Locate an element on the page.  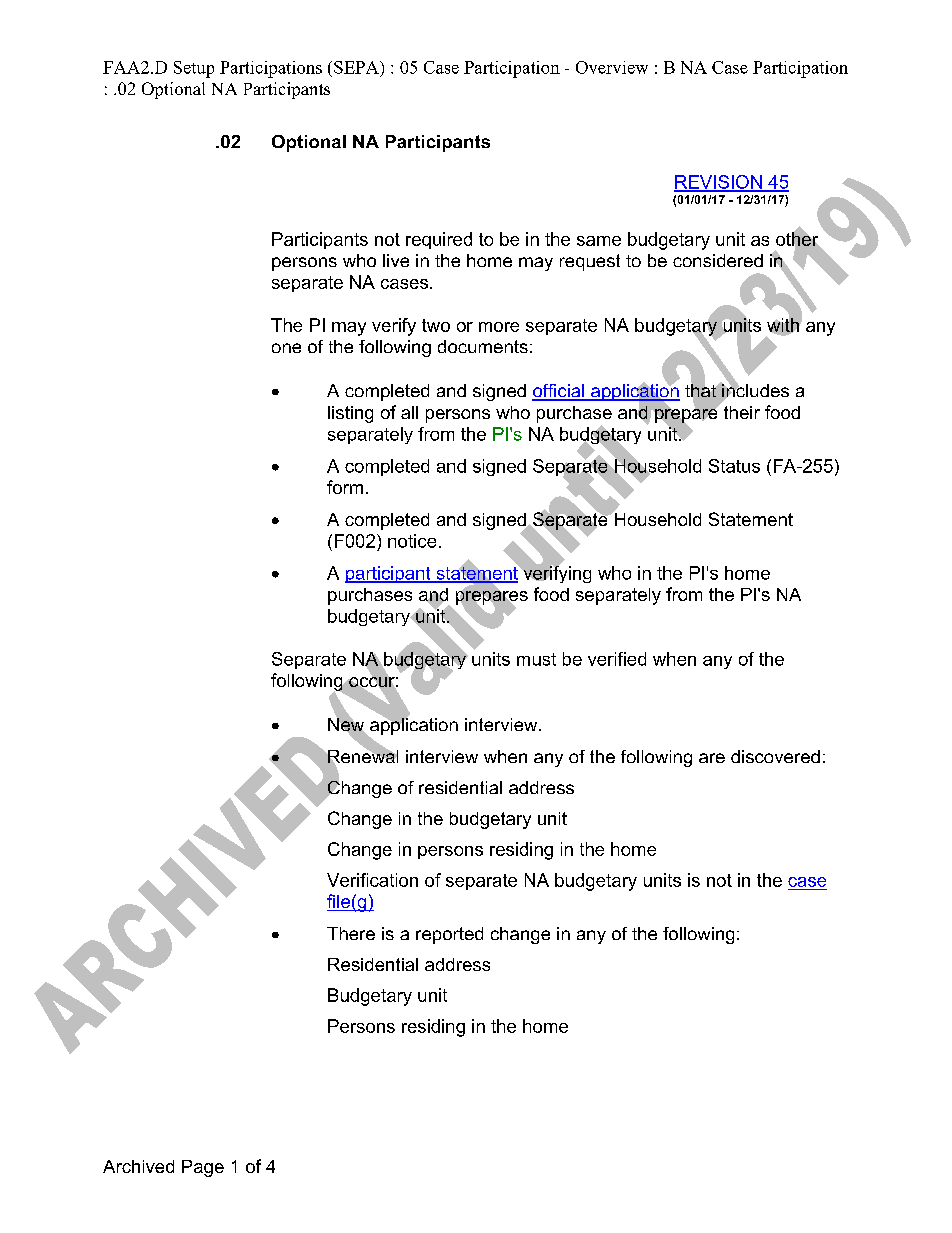
Setup is located at coordinates (194, 69).
